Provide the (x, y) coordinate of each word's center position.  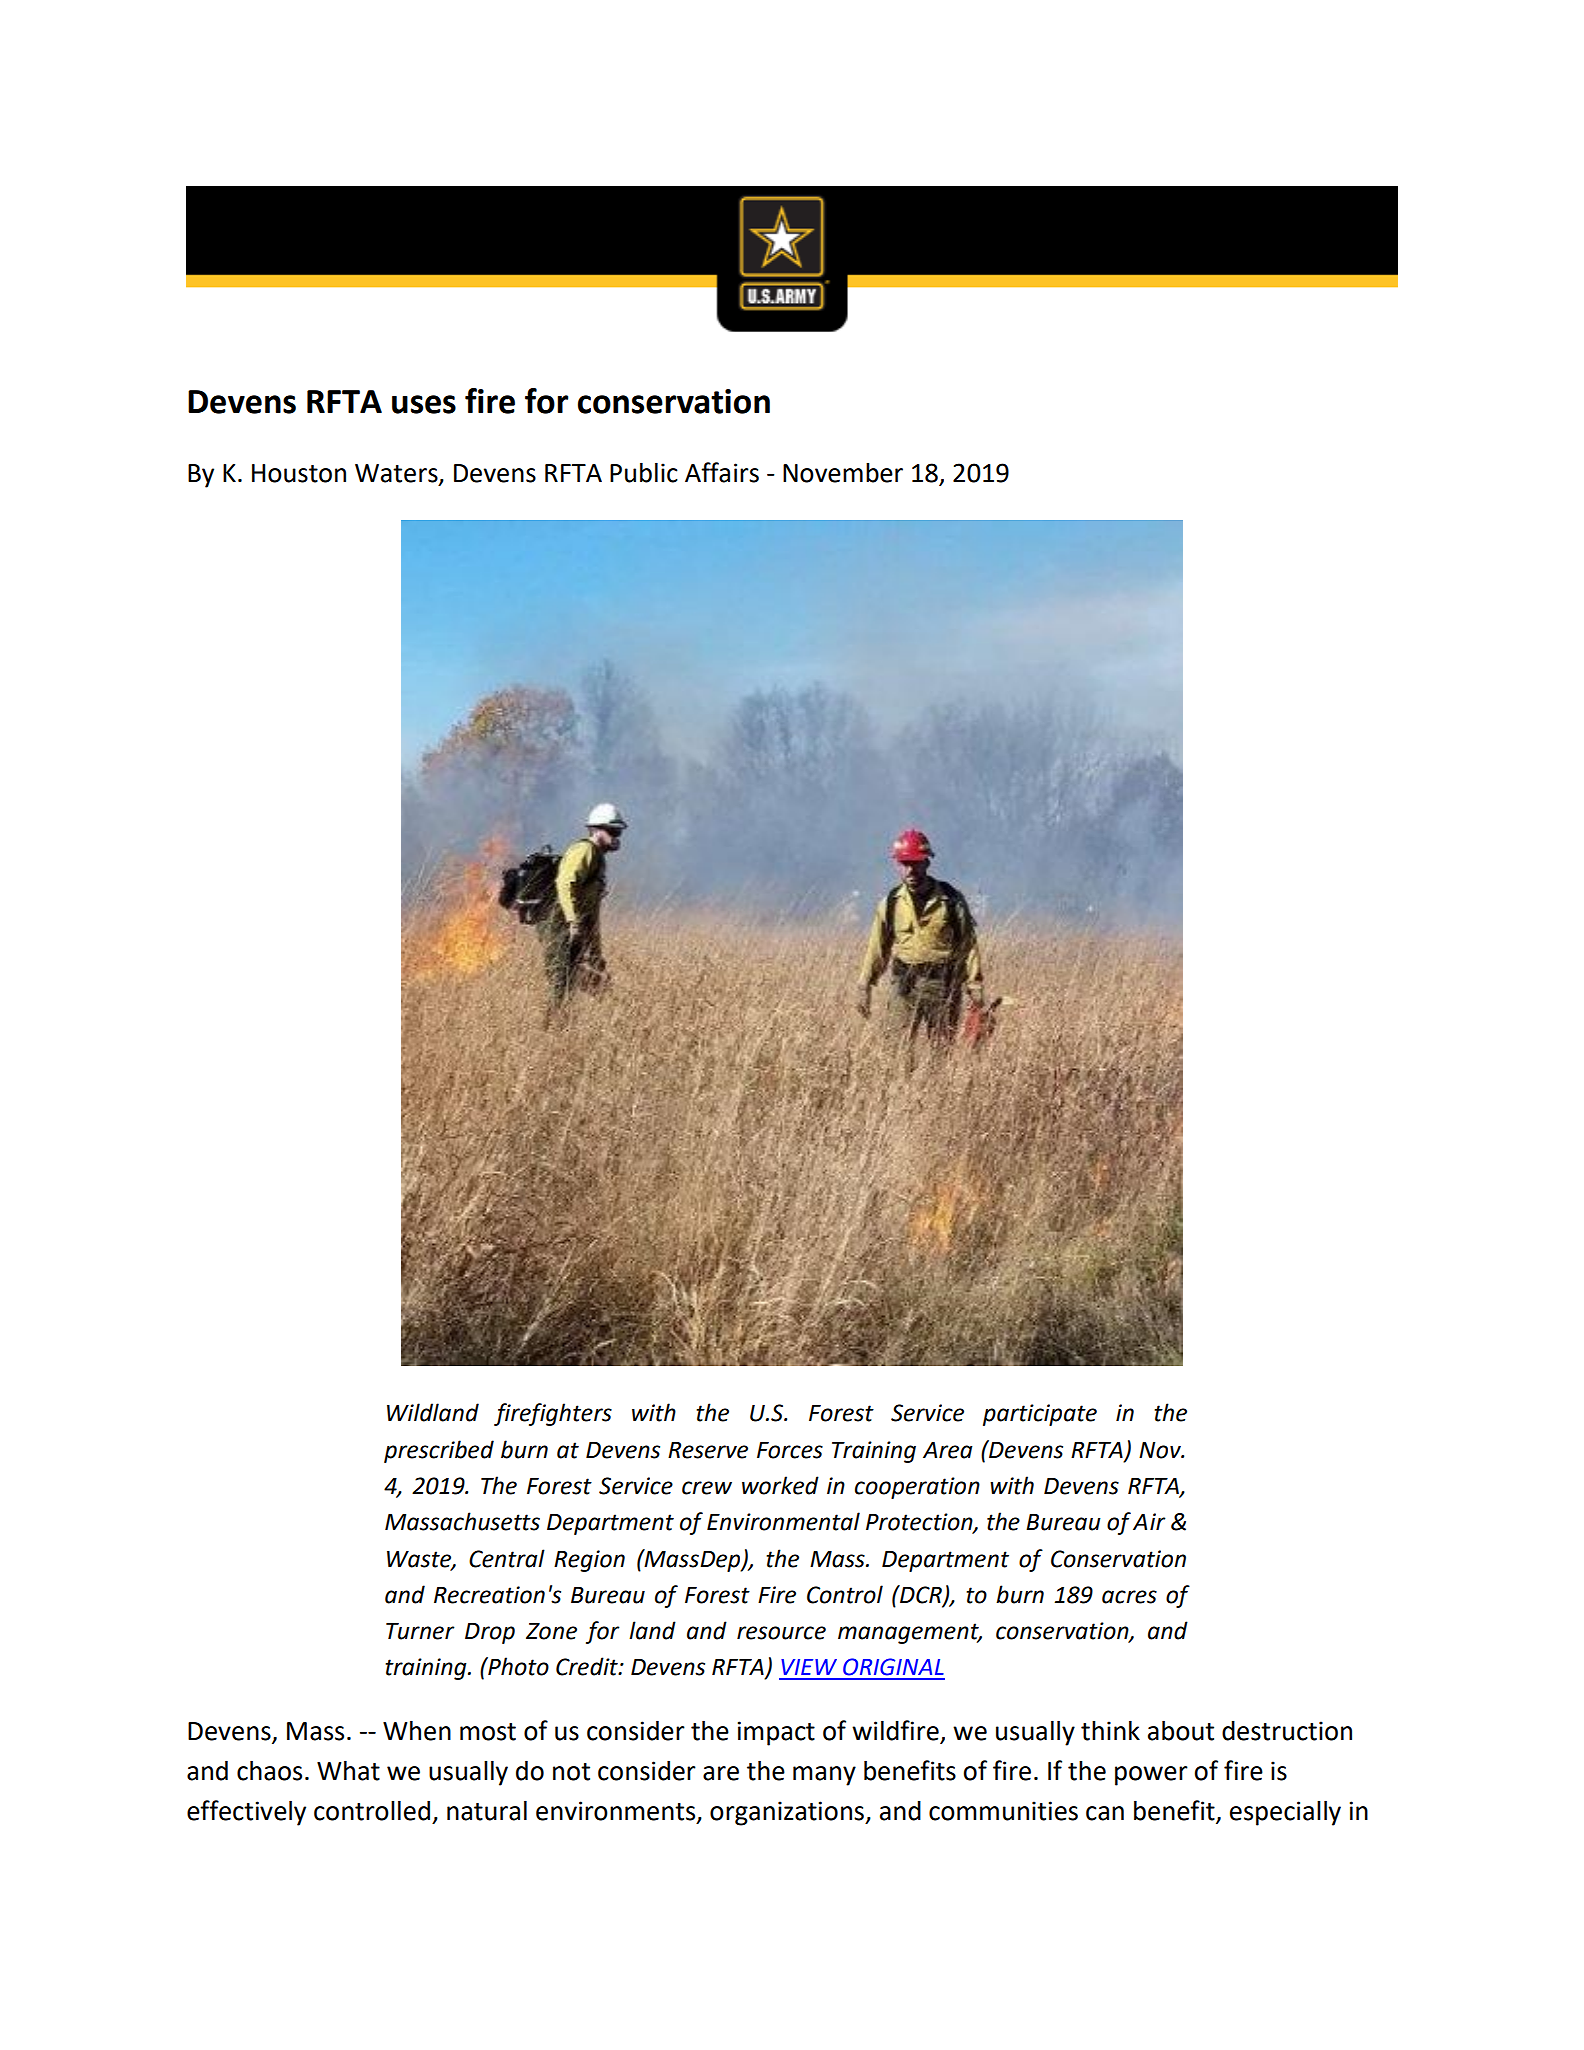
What (348, 1770)
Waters (397, 474)
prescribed (439, 1451)
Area (948, 1450)
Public (644, 472)
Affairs (722, 472)
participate (1040, 1415)
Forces (790, 1450)
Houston (299, 473)
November (843, 473)
